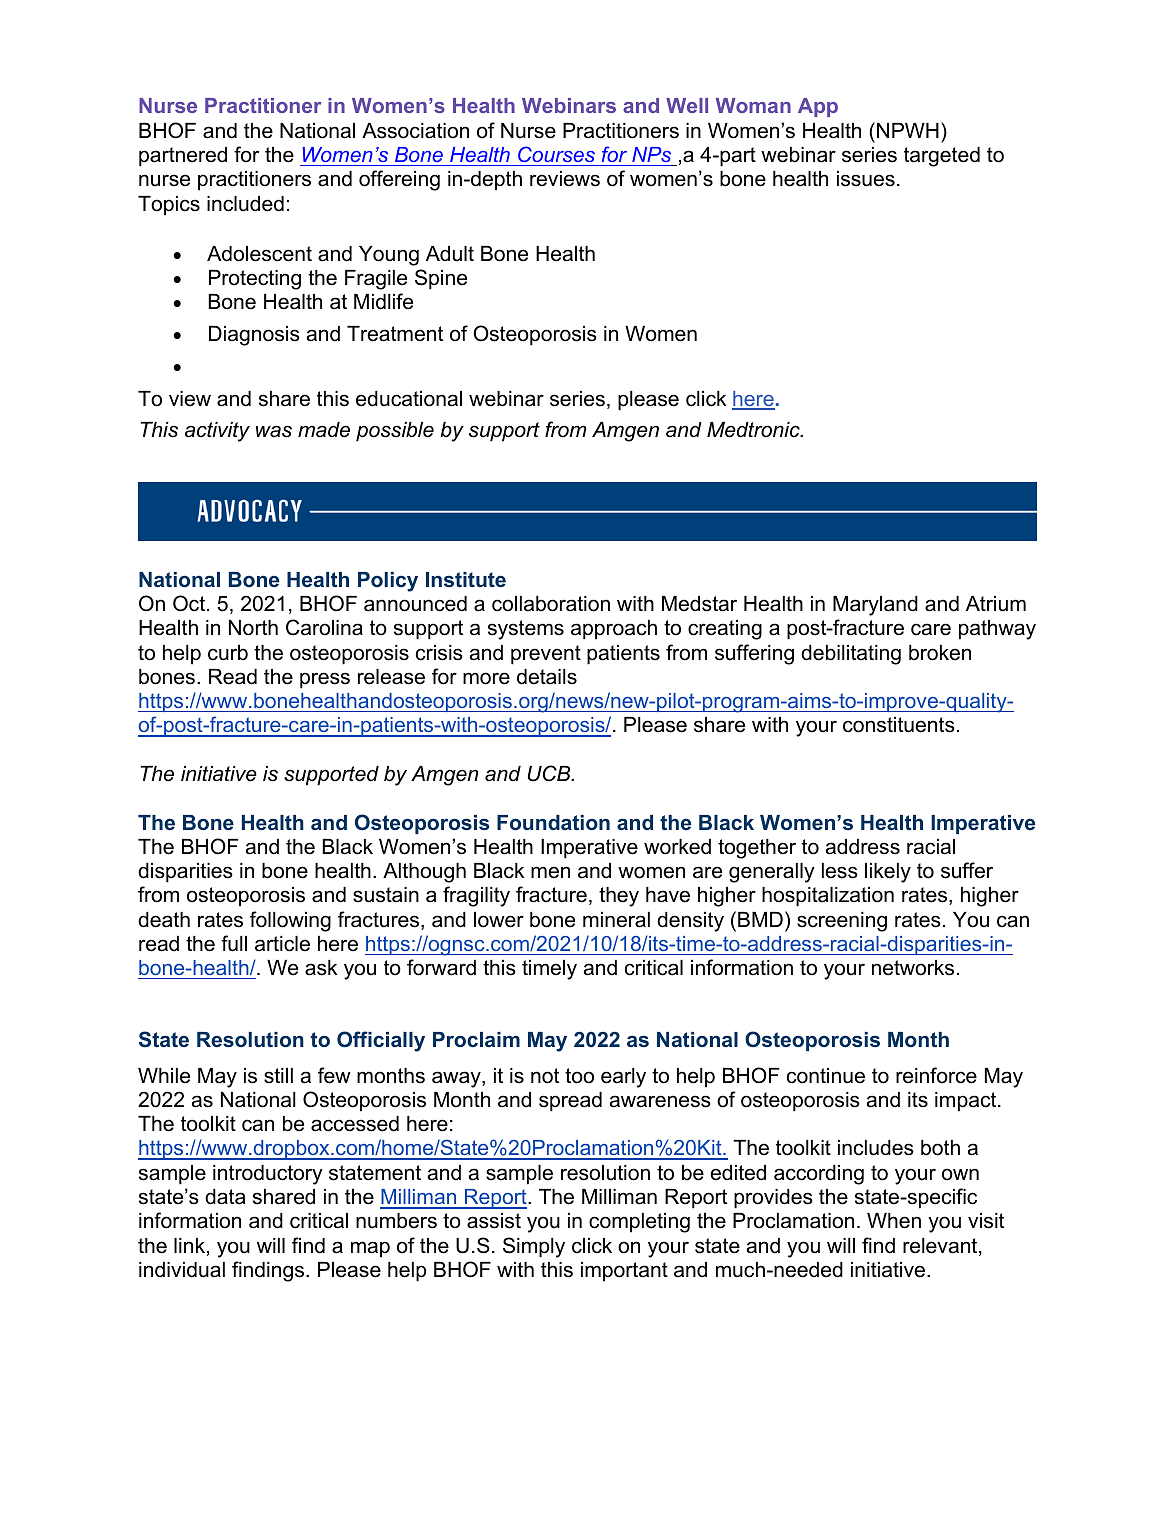 The height and width of the document is (1521, 1175). Describe the element at coordinates (245, 204) in the document. I see `included` at that location.
